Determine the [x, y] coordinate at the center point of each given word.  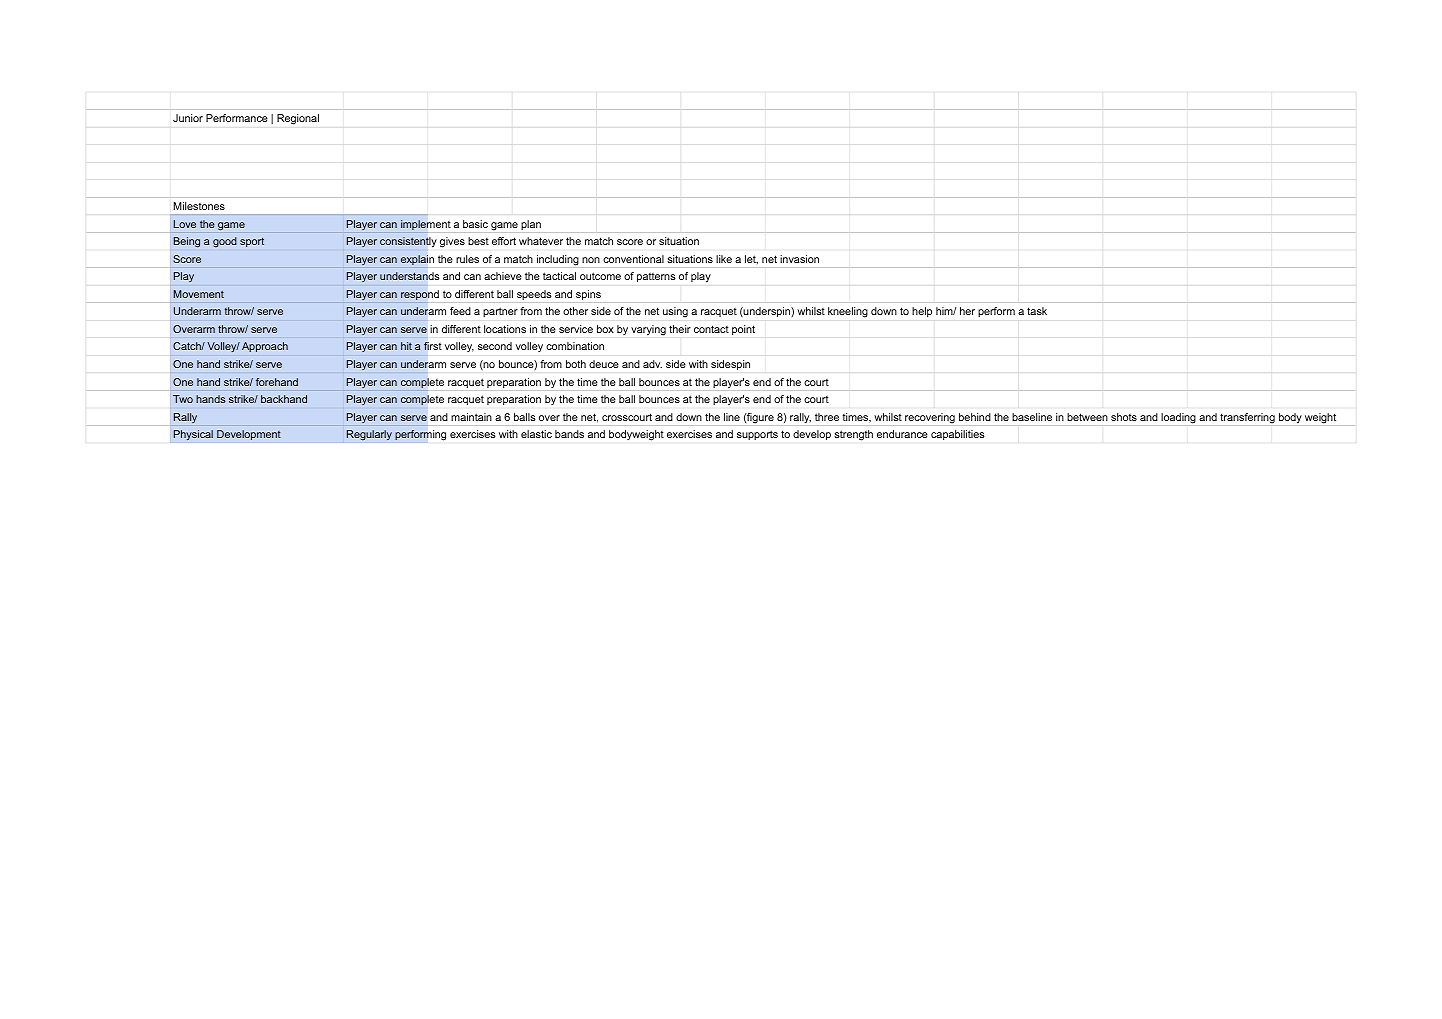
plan [531, 225]
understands [409, 276]
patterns [656, 277]
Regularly [369, 435]
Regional [298, 119]
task [1037, 311]
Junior [188, 118]
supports [757, 435]
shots [1124, 417]
